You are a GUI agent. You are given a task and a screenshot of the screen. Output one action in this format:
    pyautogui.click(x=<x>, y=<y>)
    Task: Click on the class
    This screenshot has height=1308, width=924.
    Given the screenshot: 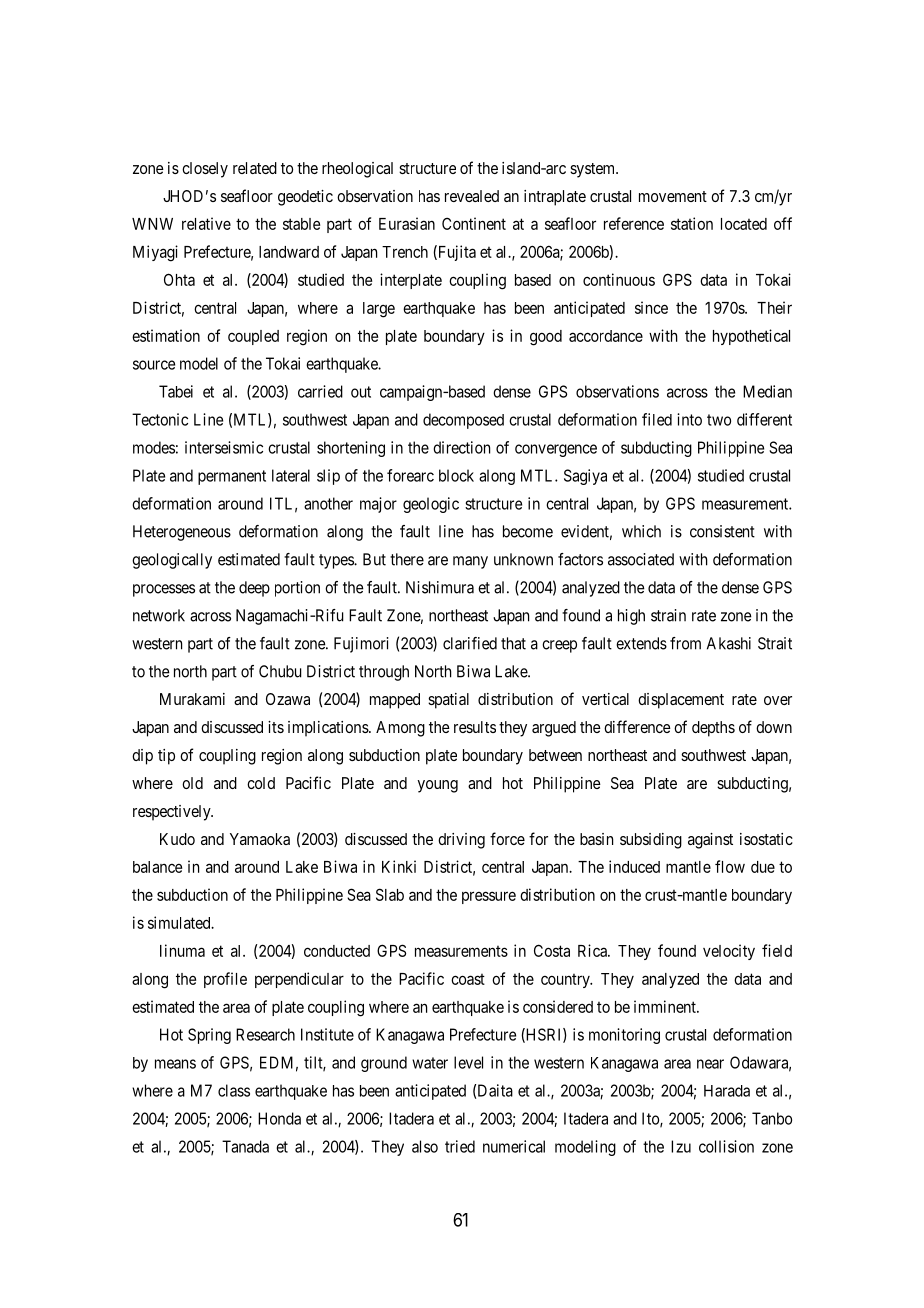 What is the action you would take?
    pyautogui.click(x=234, y=1090)
